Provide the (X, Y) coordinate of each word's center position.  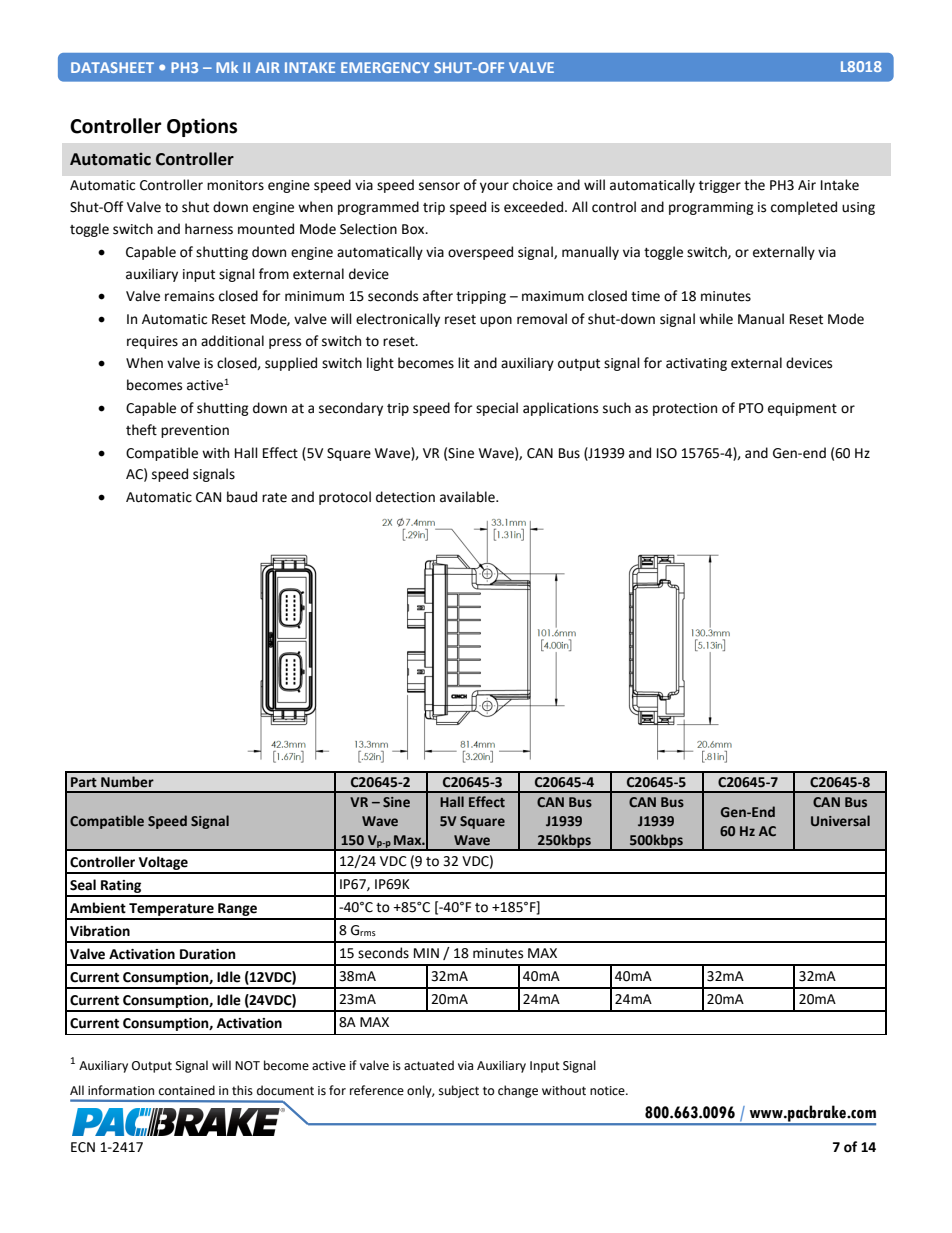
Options (202, 127)
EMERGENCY (385, 67)
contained (187, 1090)
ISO (667, 453)
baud (242, 497)
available (468, 497)
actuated (429, 1065)
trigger (720, 186)
